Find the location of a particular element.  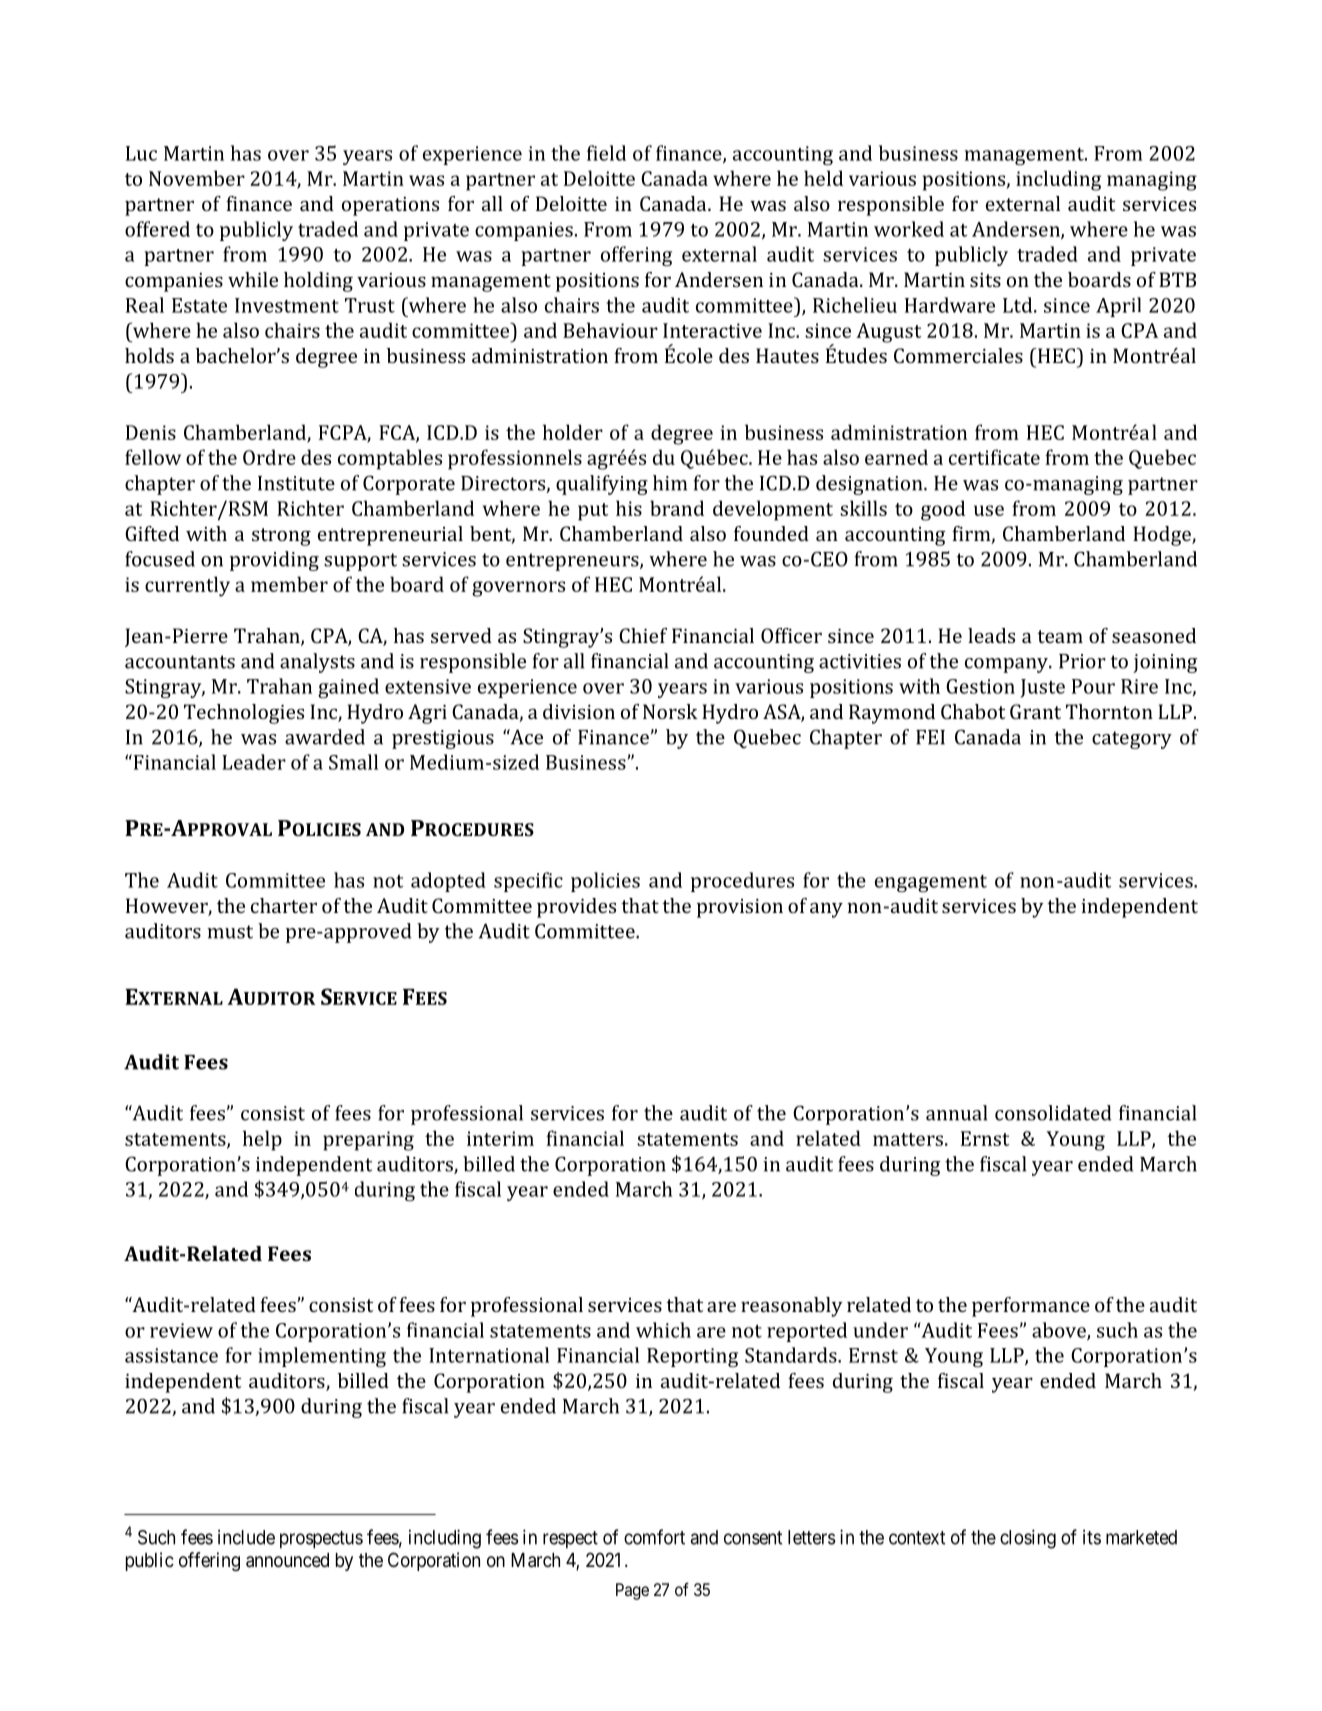

field is located at coordinates (606, 153).
